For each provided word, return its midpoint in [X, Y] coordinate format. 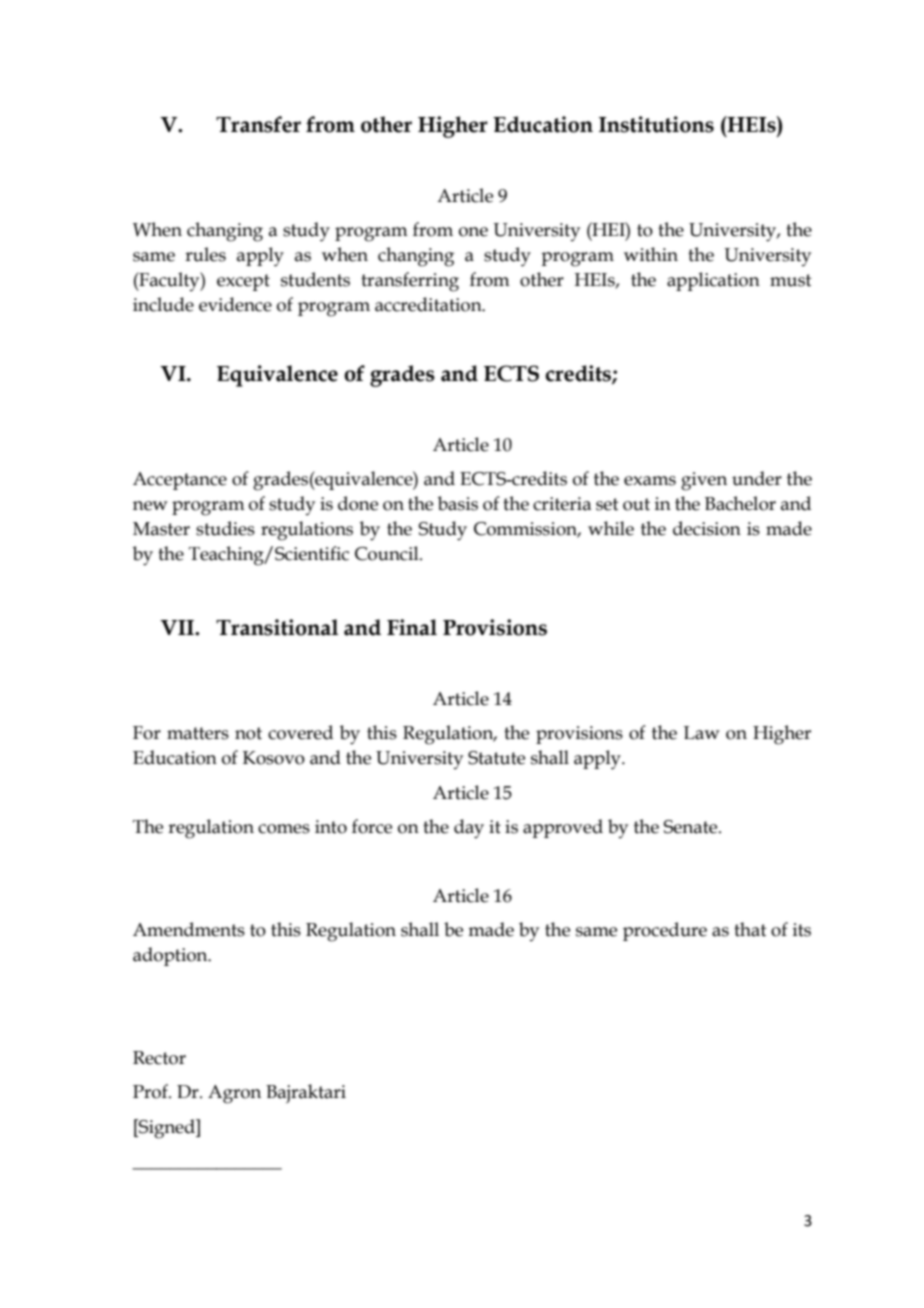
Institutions [656, 124]
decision [707, 528]
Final [412, 627]
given [704, 481]
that [750, 929]
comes [284, 829]
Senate [692, 827]
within [651, 254]
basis [458, 503]
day [469, 829]
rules [205, 254]
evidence [235, 304]
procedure [665, 931]
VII [178, 627]
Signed [167, 1129]
